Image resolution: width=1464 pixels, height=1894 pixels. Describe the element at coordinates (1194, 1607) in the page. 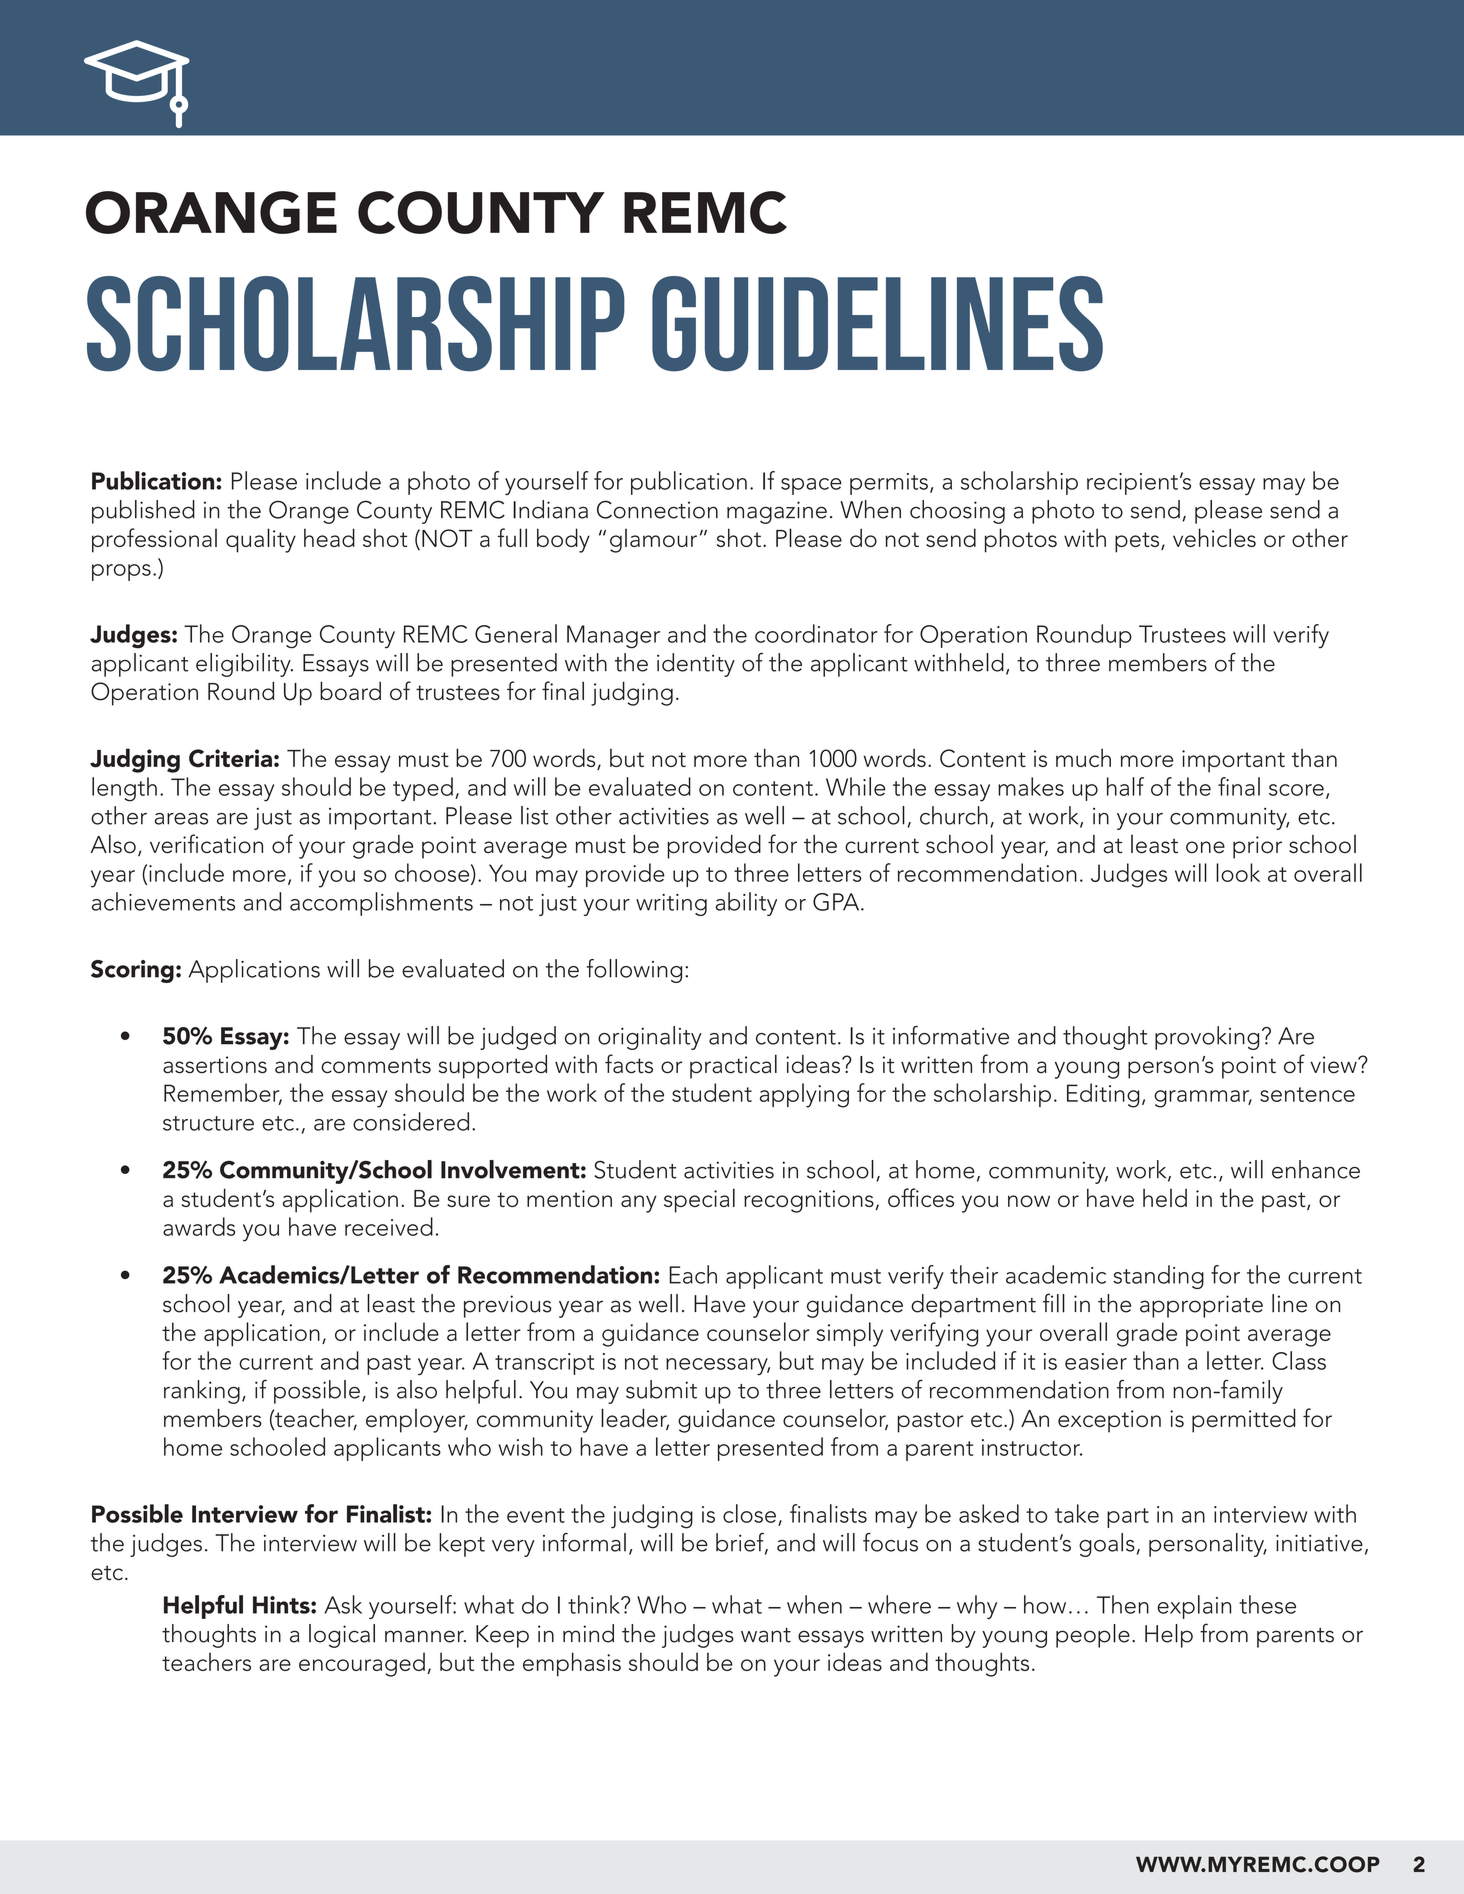

I see `explain` at that location.
